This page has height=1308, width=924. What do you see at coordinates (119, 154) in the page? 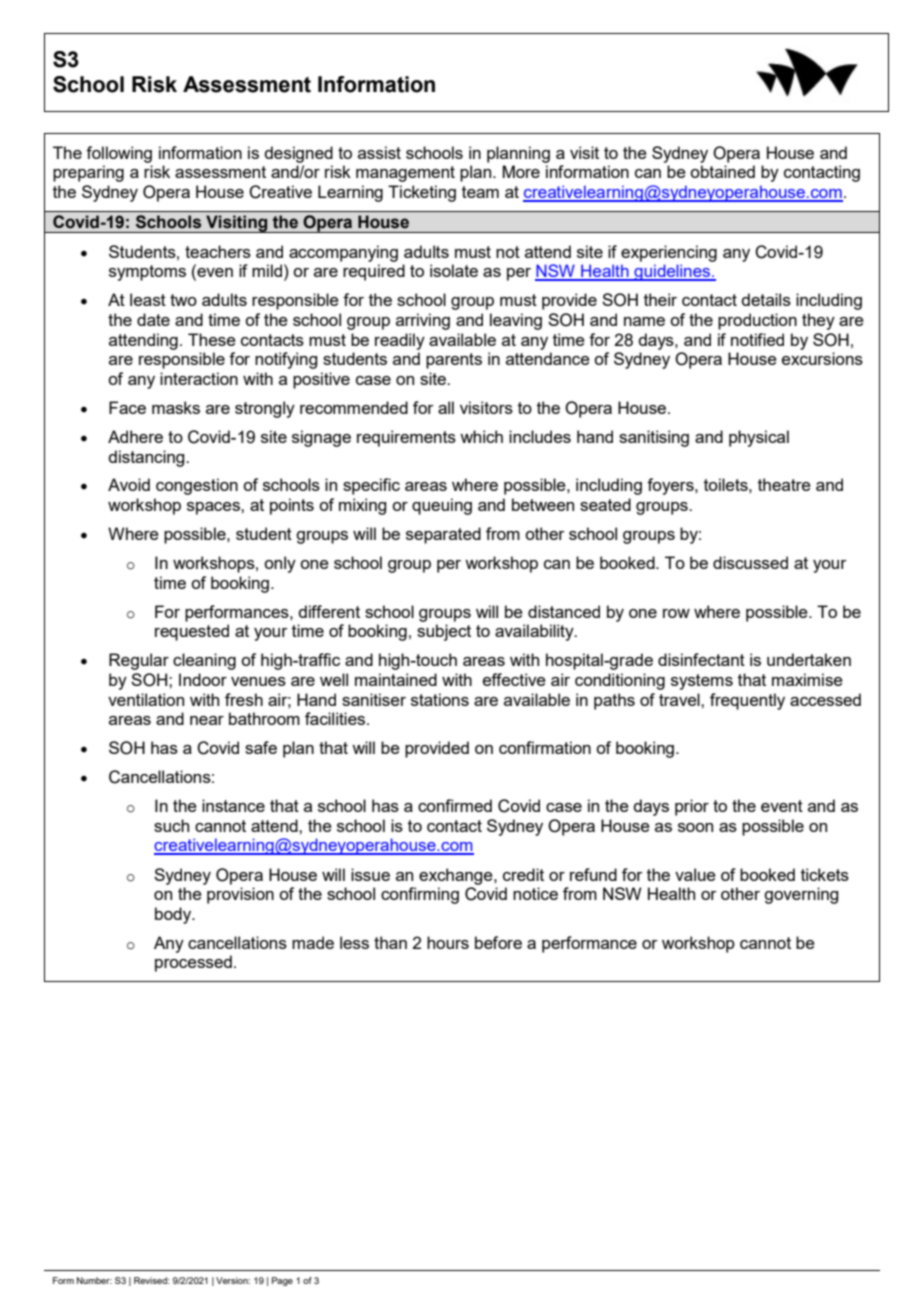
I see `following` at bounding box center [119, 154].
